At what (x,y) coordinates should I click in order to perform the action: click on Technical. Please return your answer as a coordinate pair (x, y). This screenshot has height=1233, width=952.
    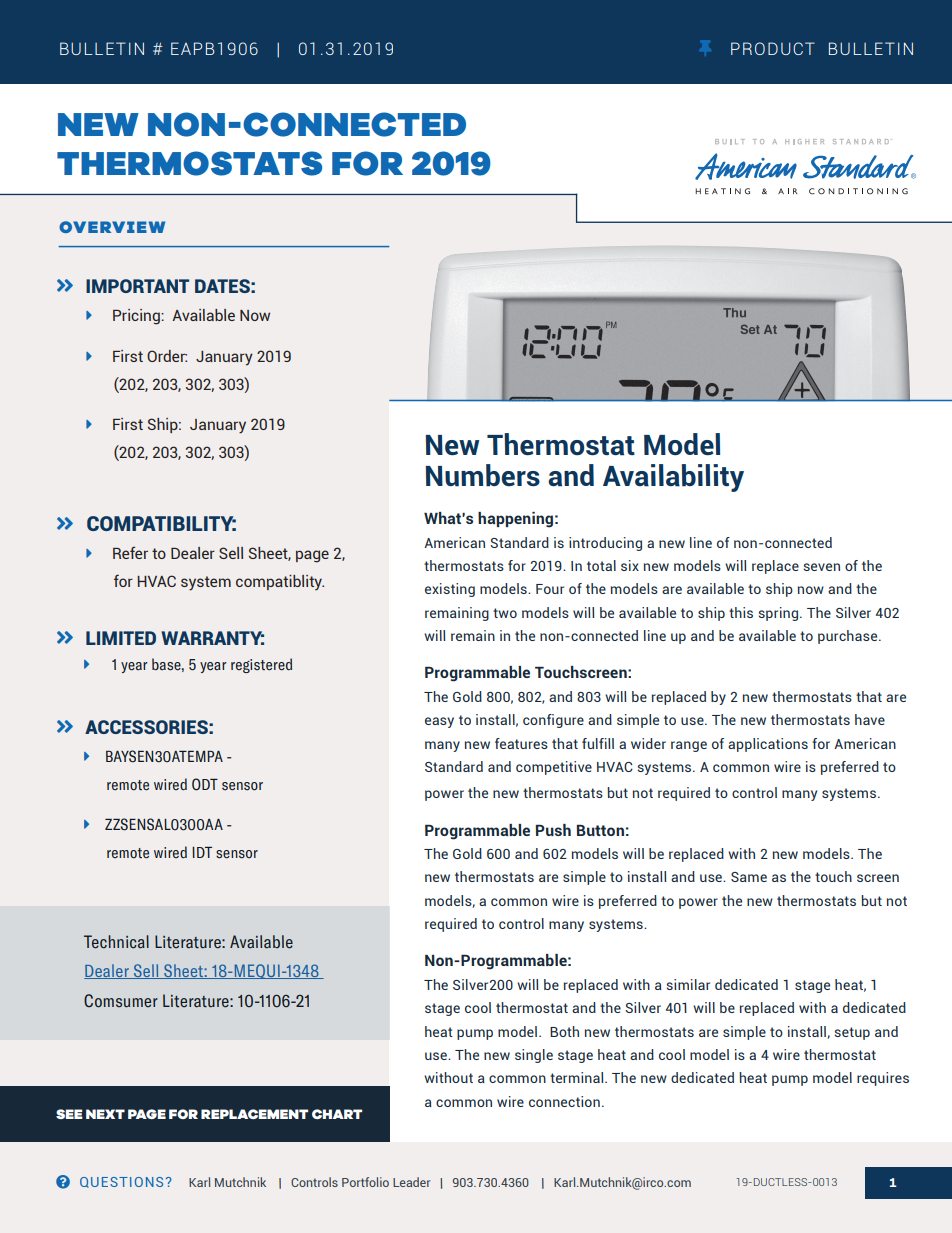
    Looking at the image, I should click on (116, 942).
